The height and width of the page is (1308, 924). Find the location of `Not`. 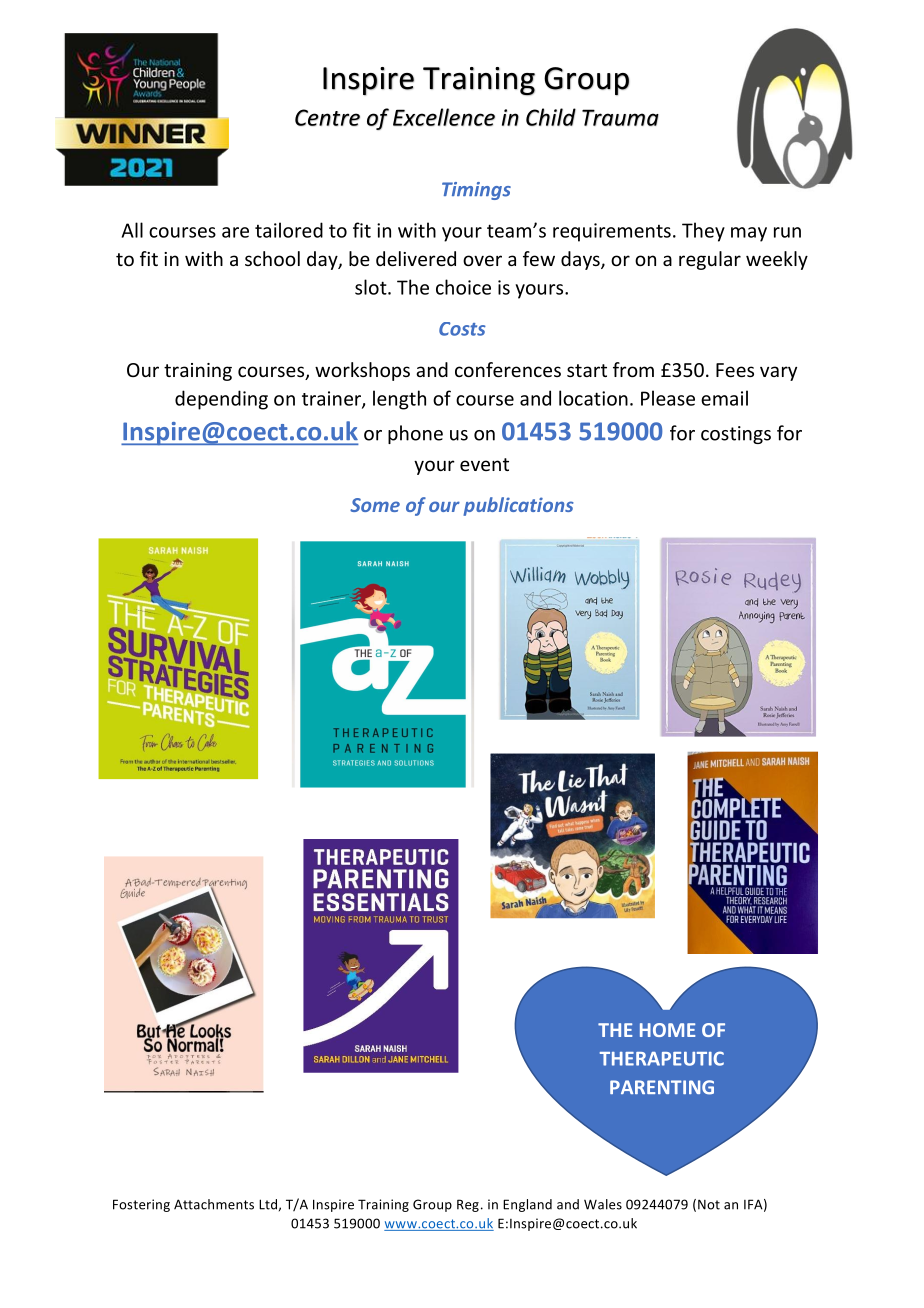

Not is located at coordinates (709, 1204).
